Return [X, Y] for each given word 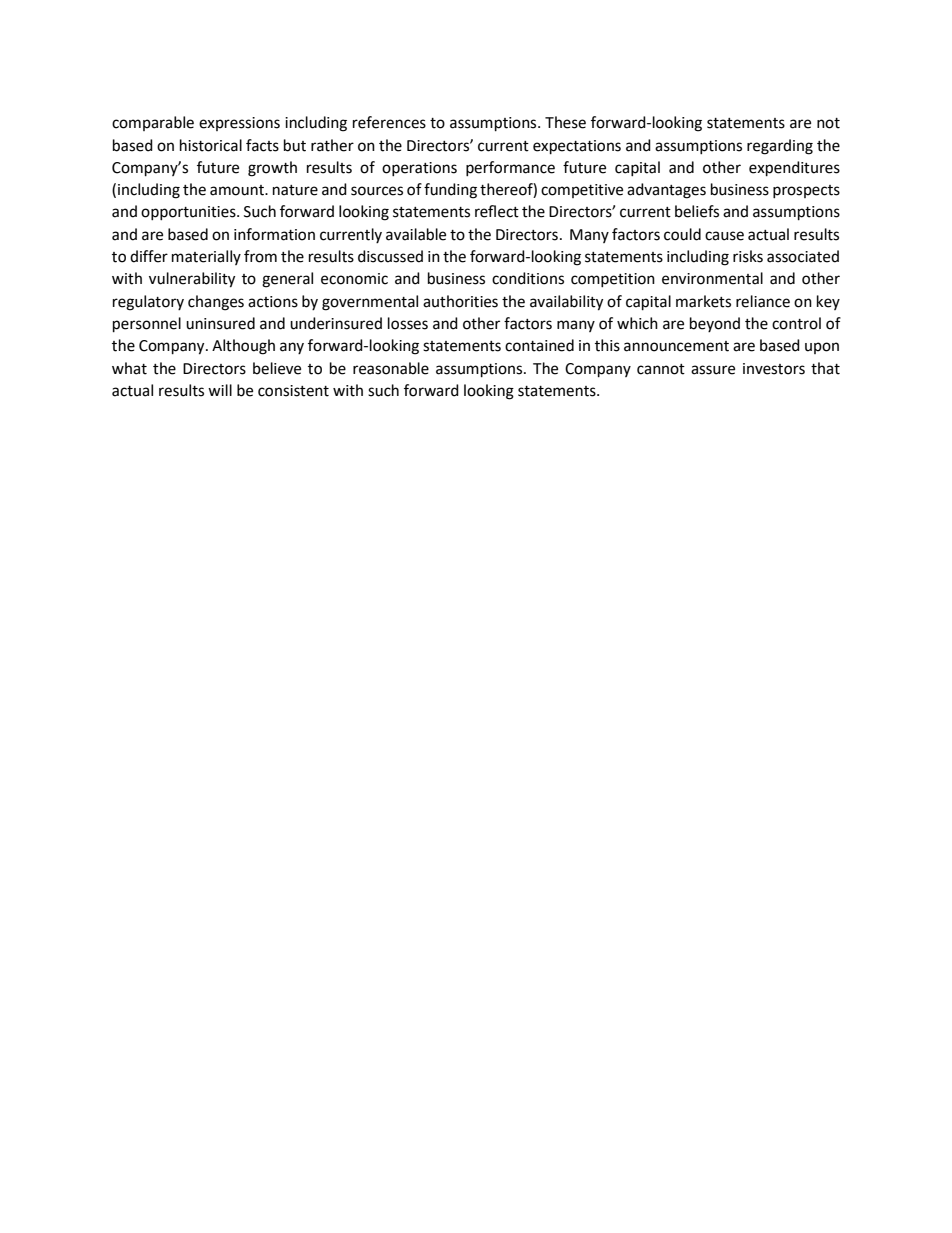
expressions [239, 124]
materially [206, 257]
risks [748, 256]
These [565, 122]
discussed [390, 256]
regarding [780, 147]
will [220, 390]
